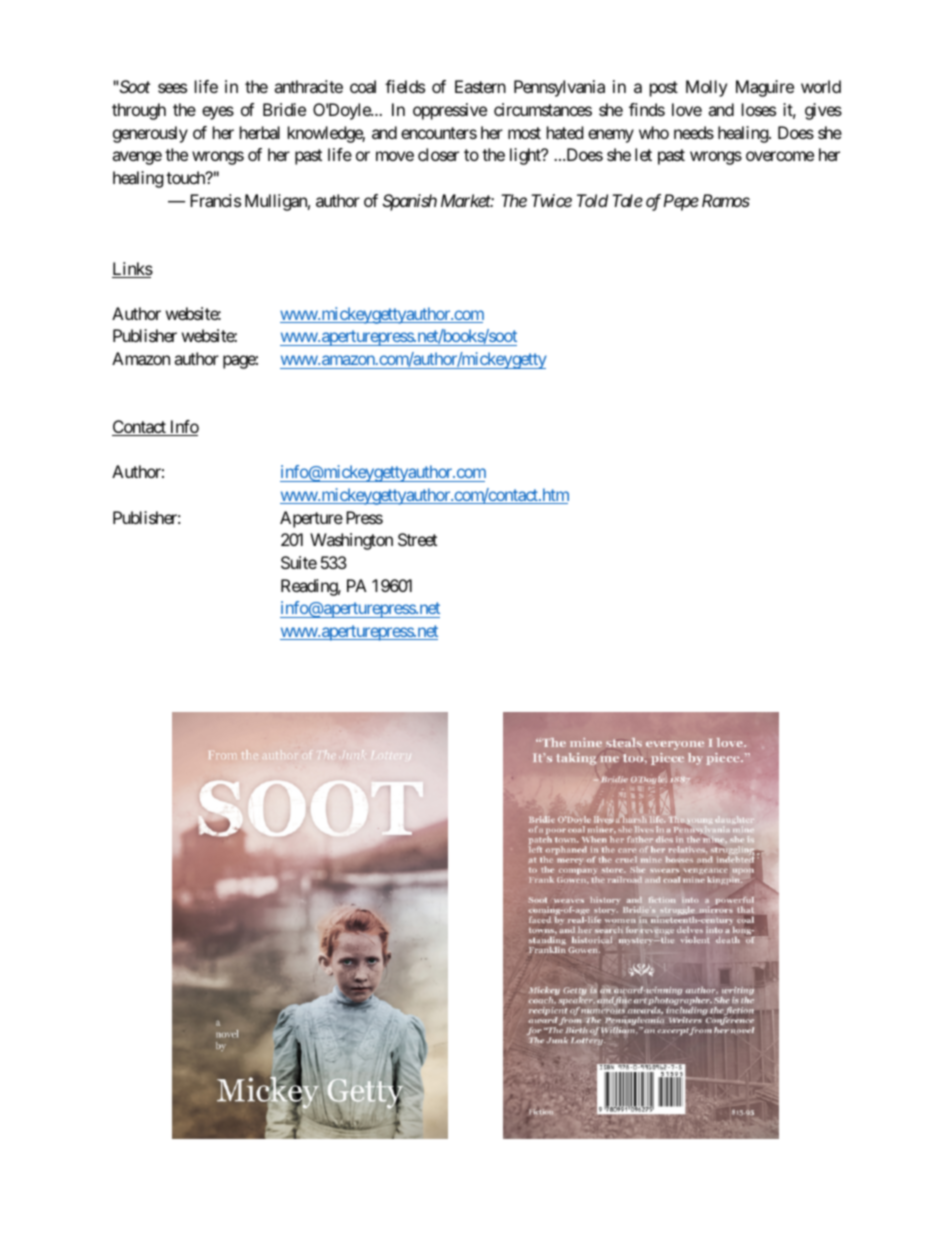 This page has height=1233, width=952. I want to click on Ramos, so click(726, 200).
